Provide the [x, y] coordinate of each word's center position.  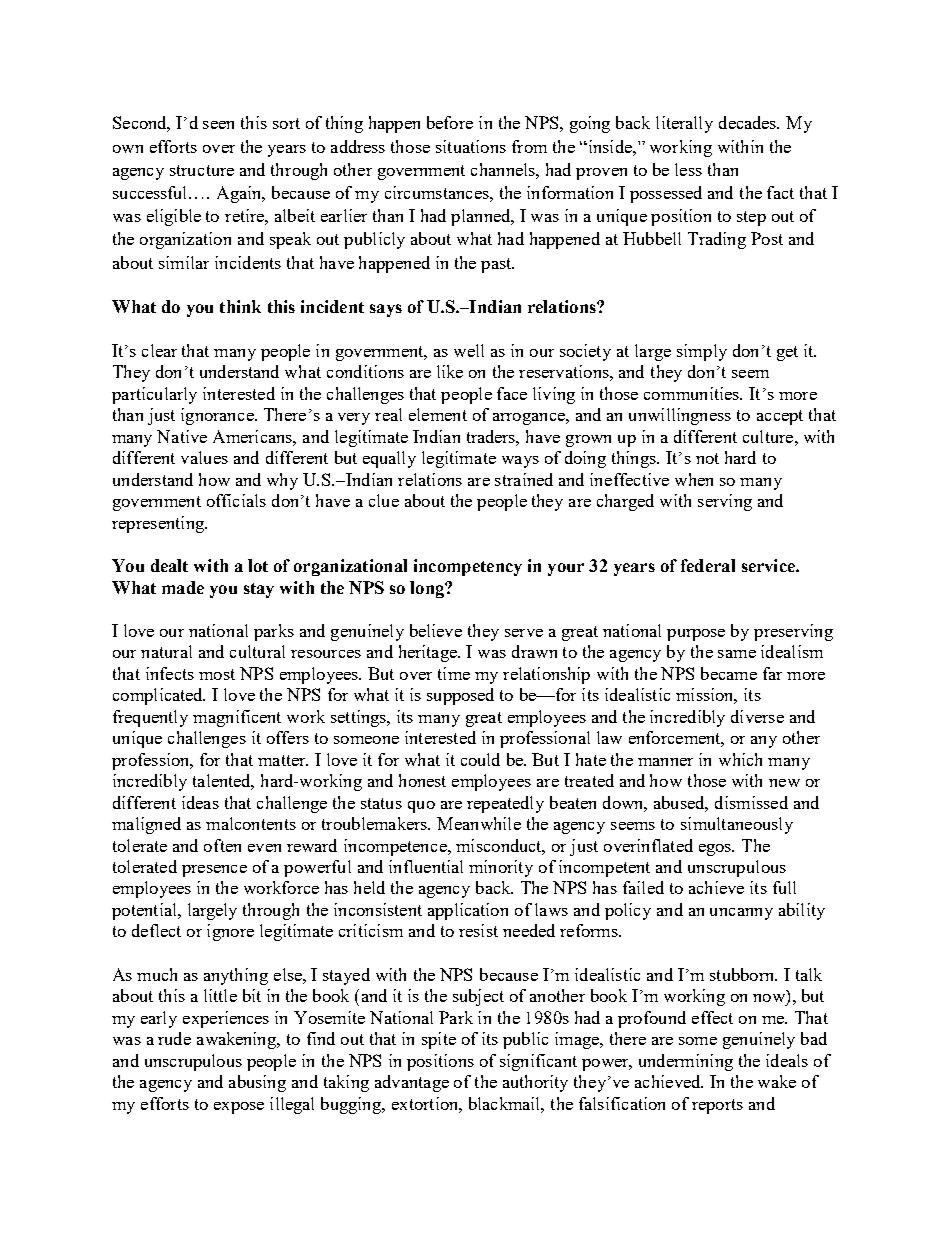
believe [436, 630]
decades [749, 122]
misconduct [500, 846]
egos [716, 850]
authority [535, 1083]
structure [202, 170]
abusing [257, 1083]
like [450, 371]
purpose [696, 635]
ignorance [218, 416]
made [183, 587]
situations [471, 146]
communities [693, 393]
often [222, 845]
